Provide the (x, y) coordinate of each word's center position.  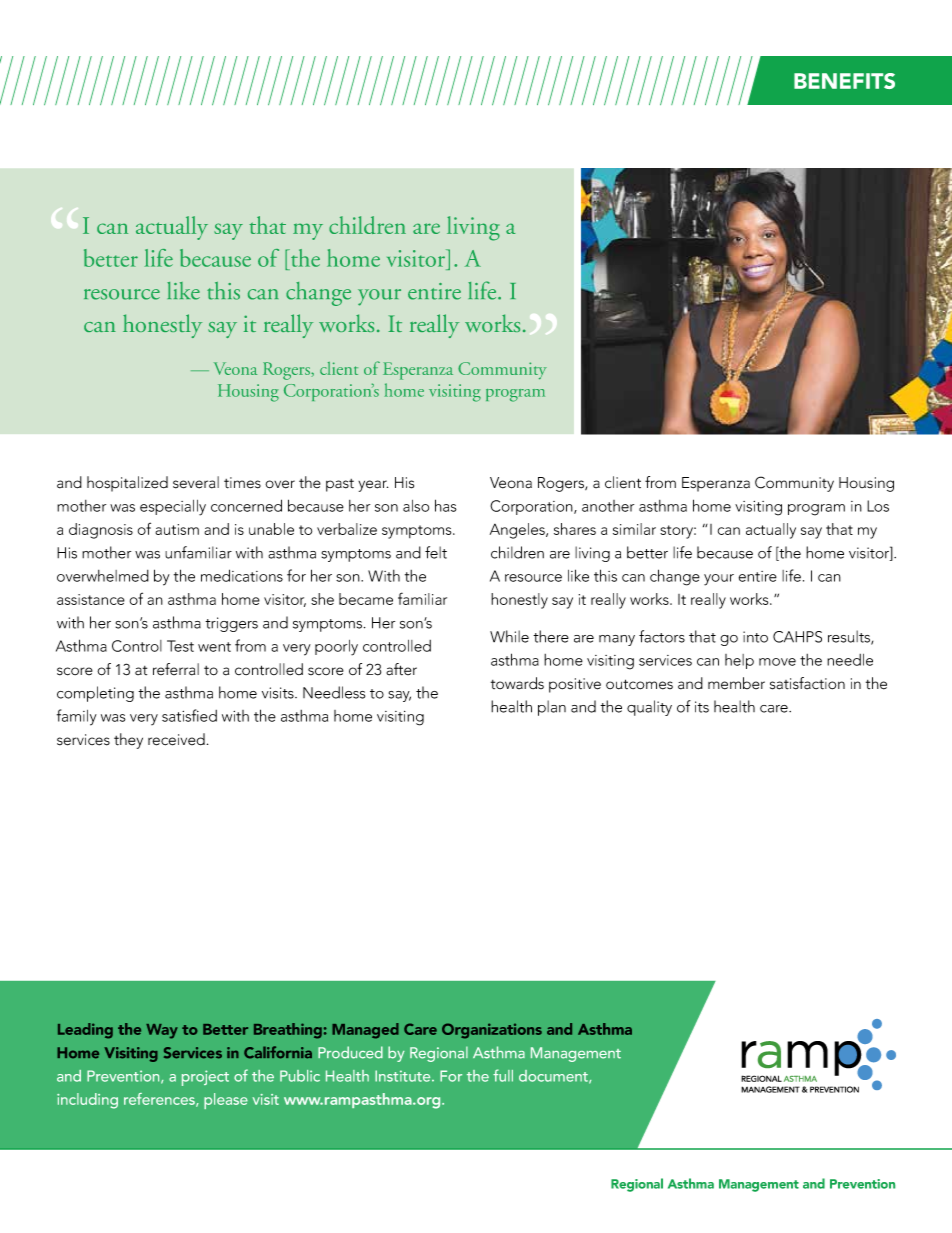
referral (176, 669)
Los (878, 506)
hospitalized (127, 484)
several (196, 482)
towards (517, 683)
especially (173, 508)
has (446, 505)
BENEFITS (844, 81)
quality (649, 708)
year (373, 486)
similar (634, 529)
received (176, 739)
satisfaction (807, 683)
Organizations (492, 1031)
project (205, 1078)
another (608, 506)
